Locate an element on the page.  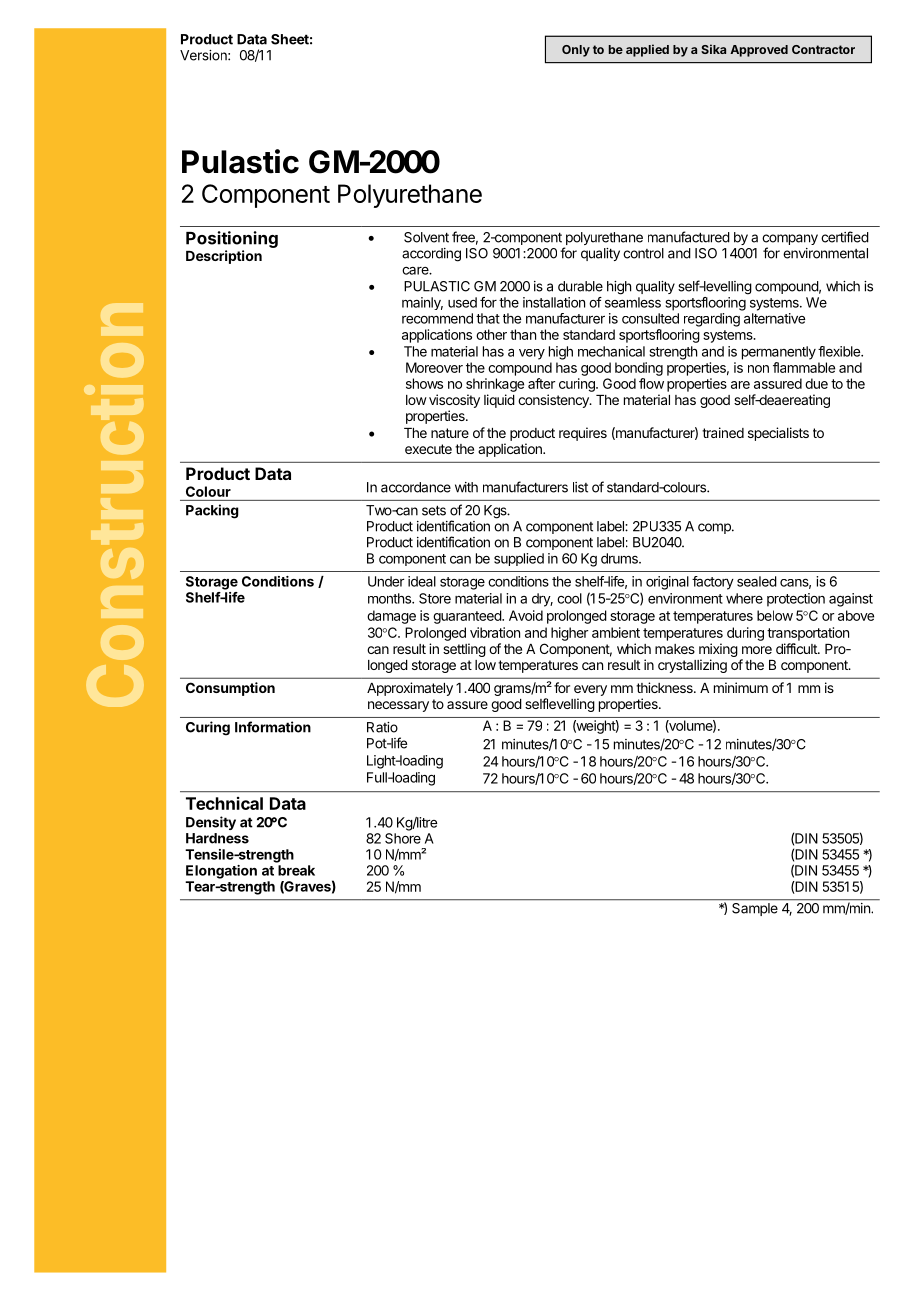
break is located at coordinates (296, 870).
